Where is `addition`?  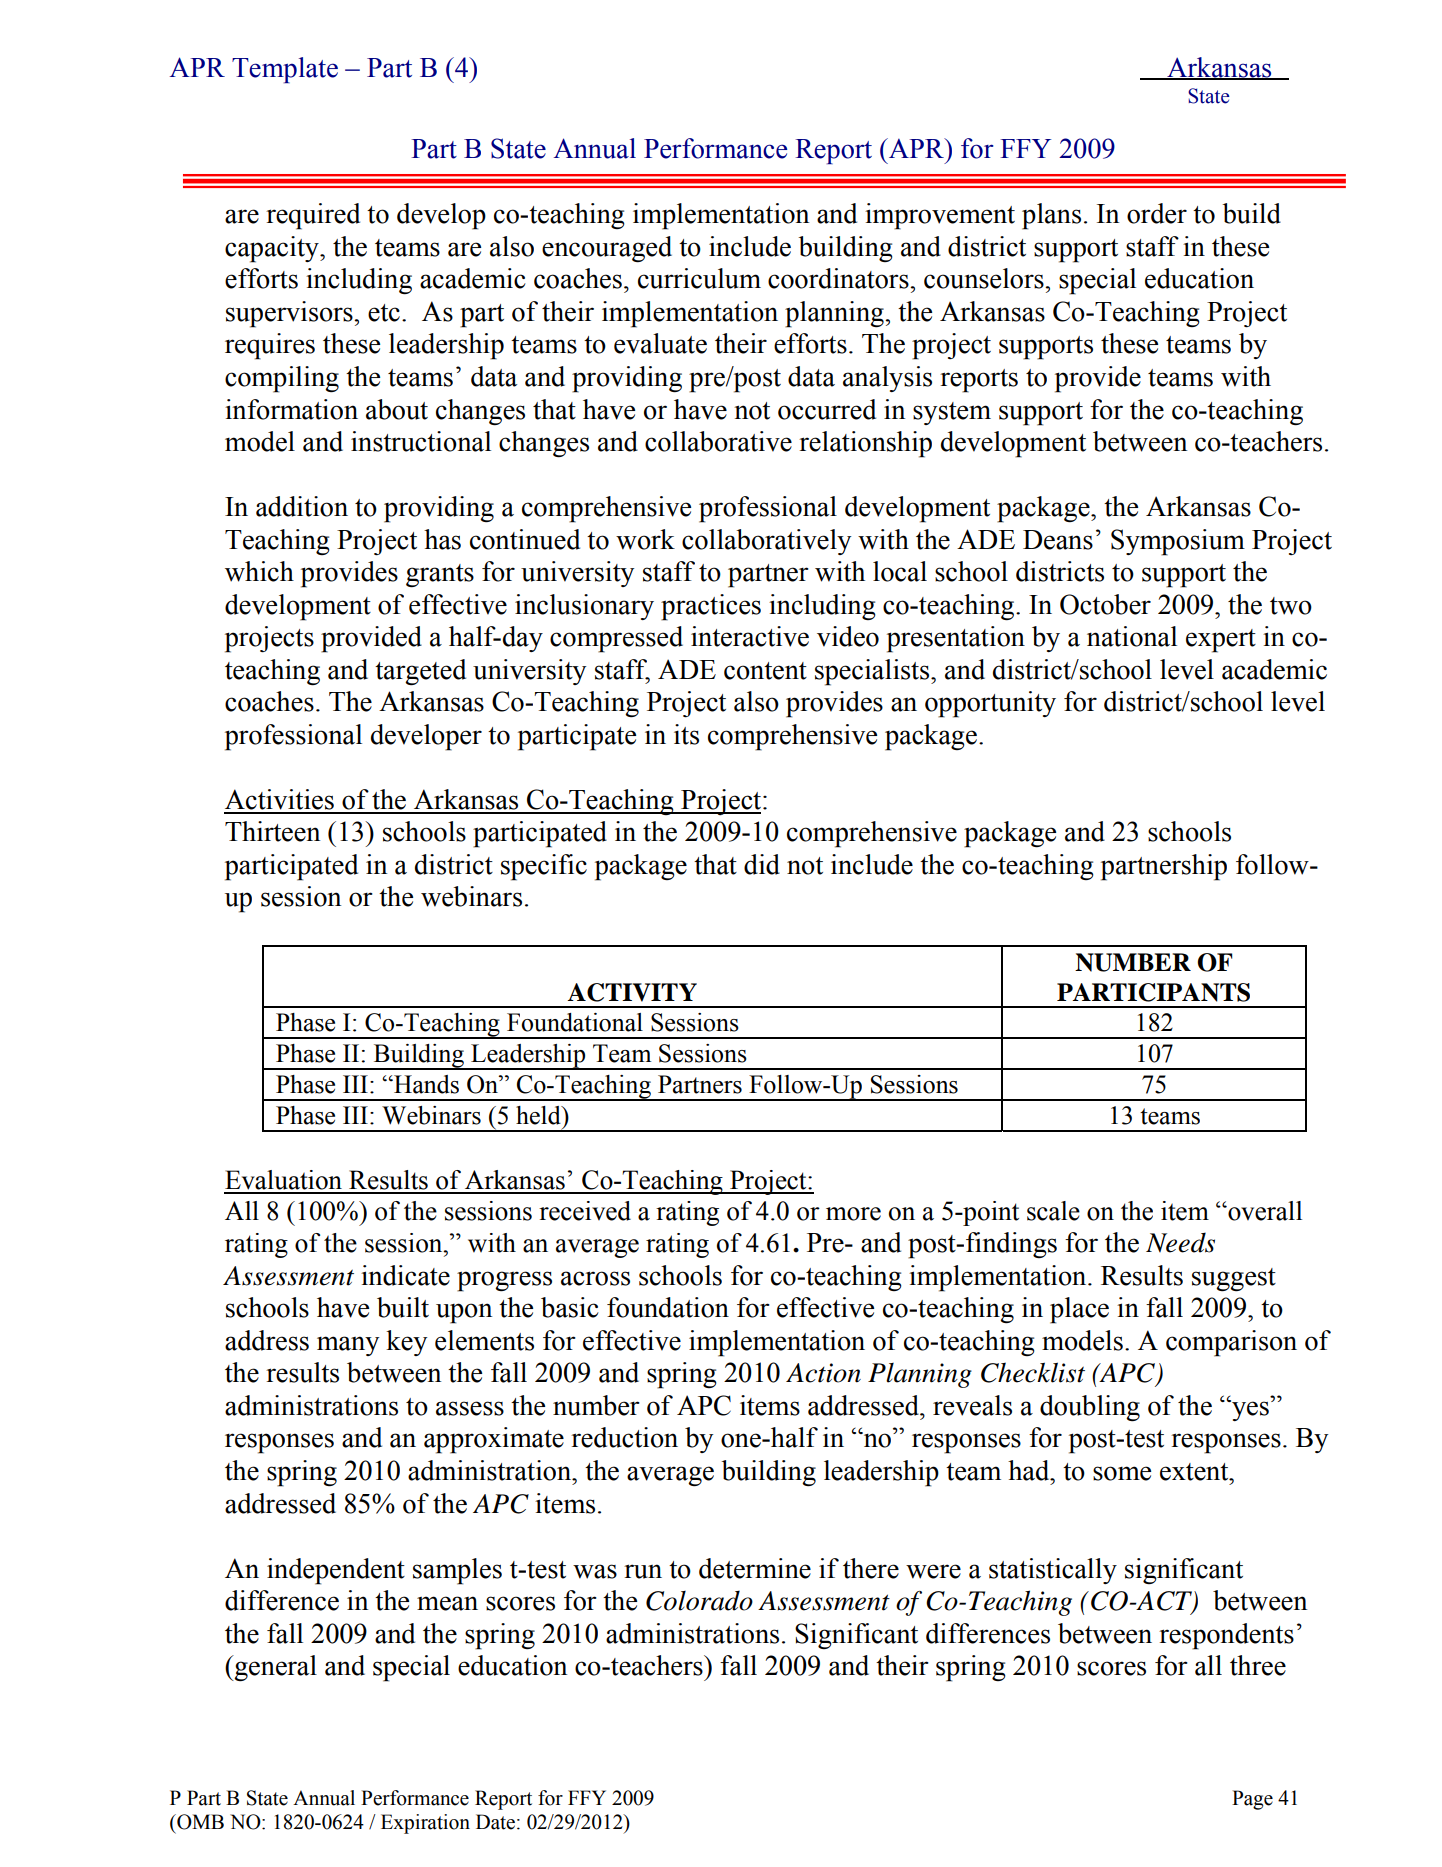 addition is located at coordinates (302, 506).
